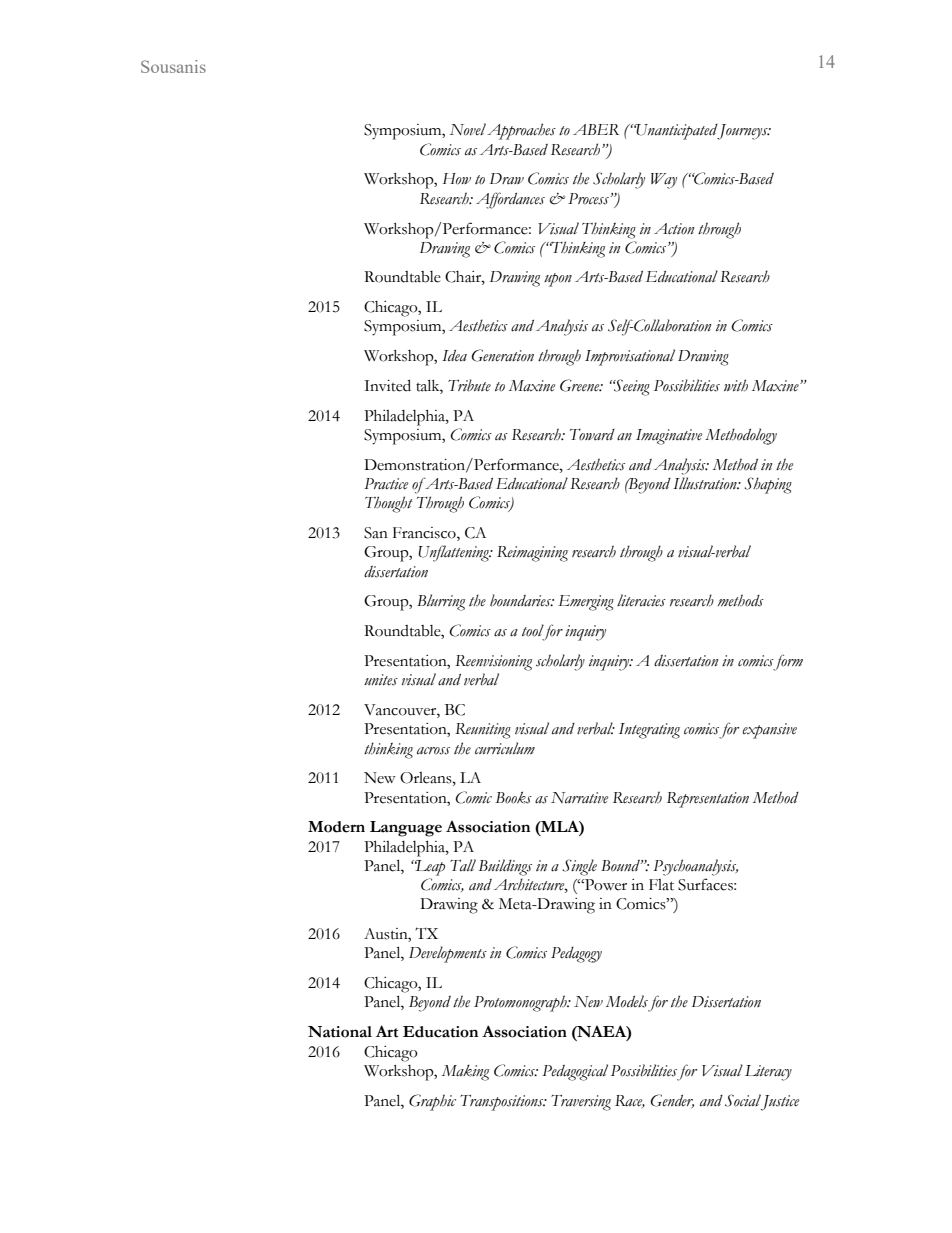 This screenshot has width=952, height=1233. Describe the element at coordinates (532, 554) in the screenshot. I see `Reimagining` at that location.
